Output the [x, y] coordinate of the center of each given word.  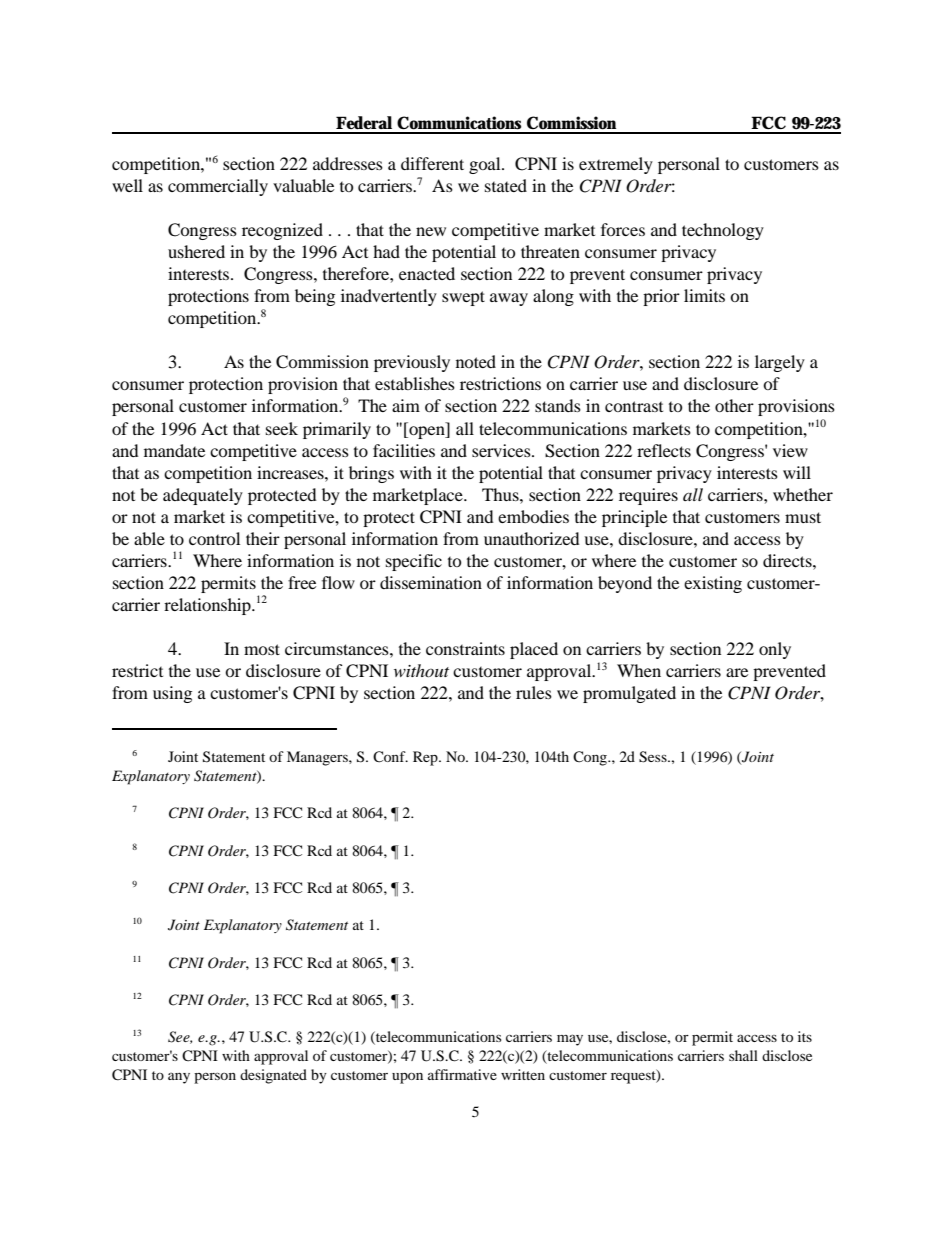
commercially [218, 187]
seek [282, 428]
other [734, 405]
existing [713, 584]
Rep [426, 758]
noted [476, 361]
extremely [616, 165]
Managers [318, 758]
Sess [654, 757]
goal [486, 165]
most [262, 649]
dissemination [431, 582]
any [179, 1078]
